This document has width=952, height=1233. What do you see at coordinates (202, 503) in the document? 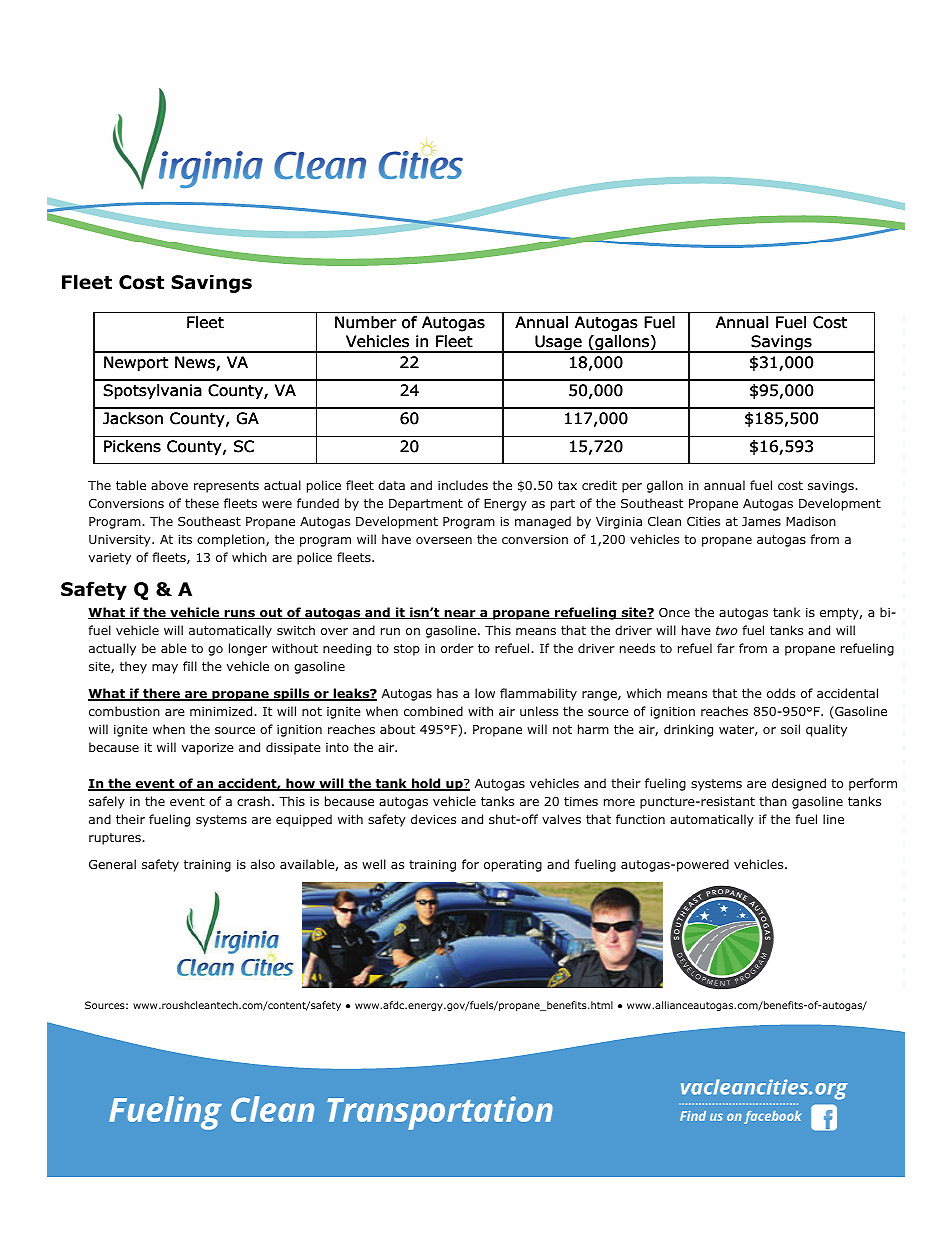
I see `these` at bounding box center [202, 503].
